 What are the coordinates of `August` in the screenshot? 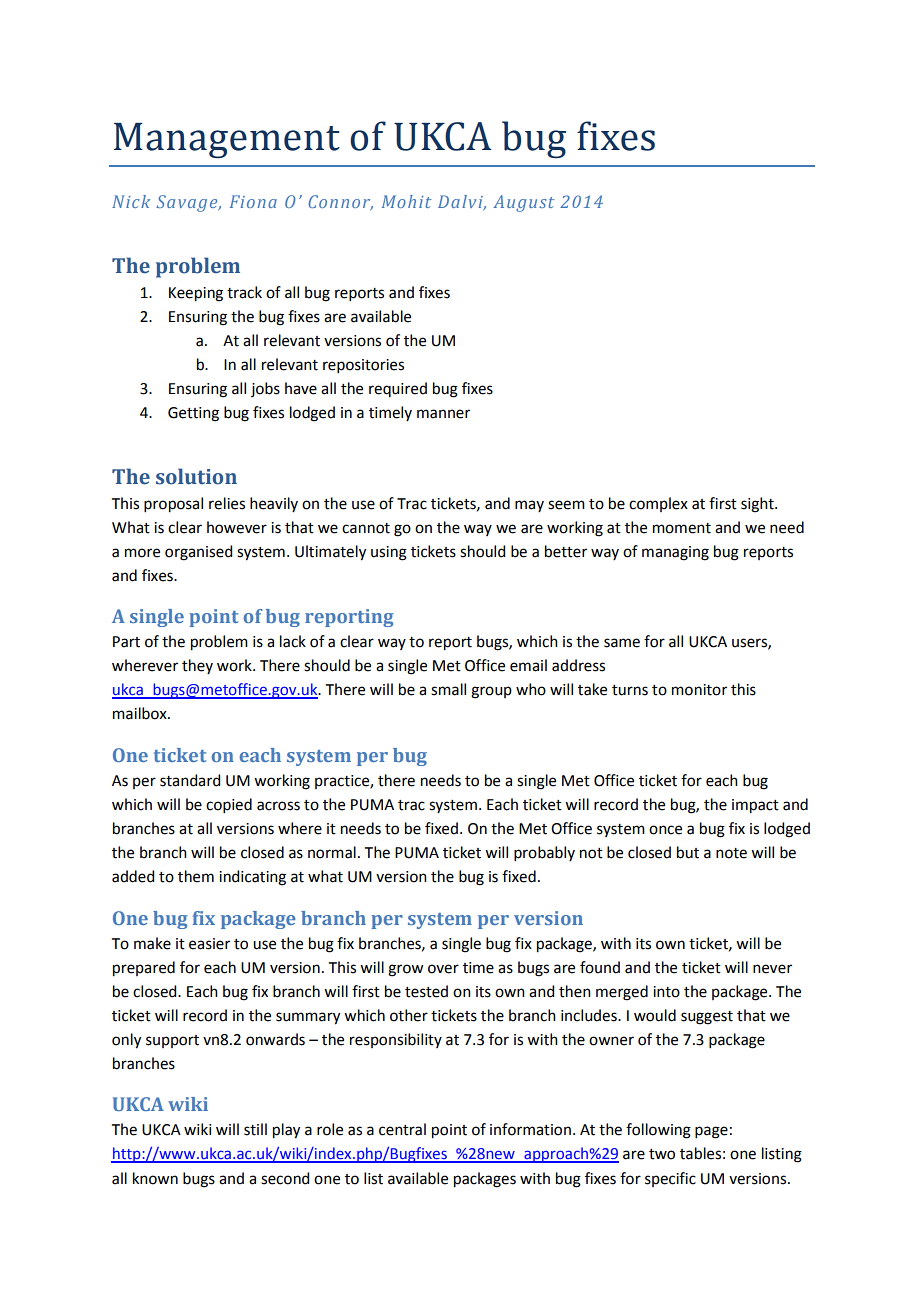 It's located at (523, 203).
